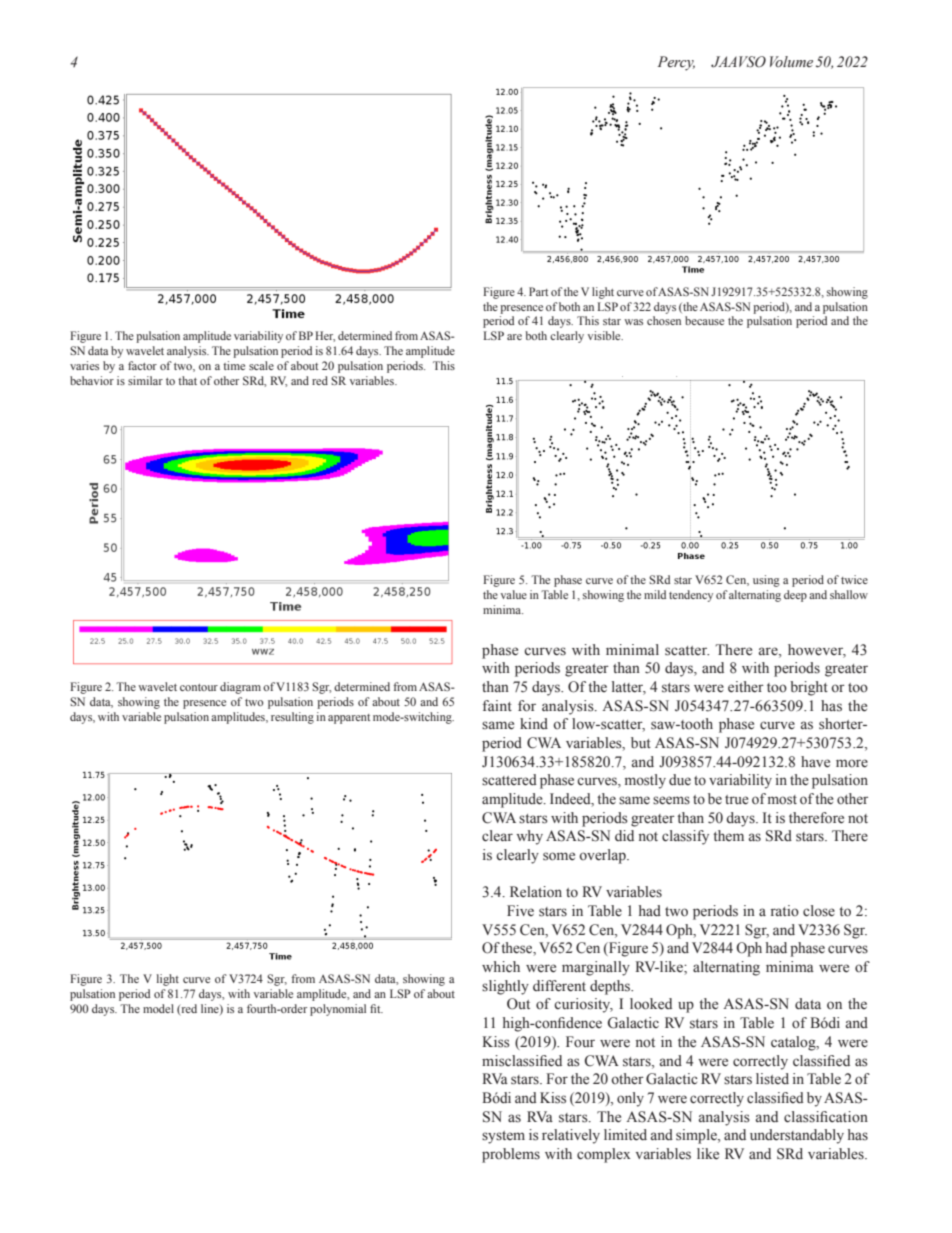  What do you see at coordinates (676, 63) in the document?
I see `Percy` at bounding box center [676, 63].
